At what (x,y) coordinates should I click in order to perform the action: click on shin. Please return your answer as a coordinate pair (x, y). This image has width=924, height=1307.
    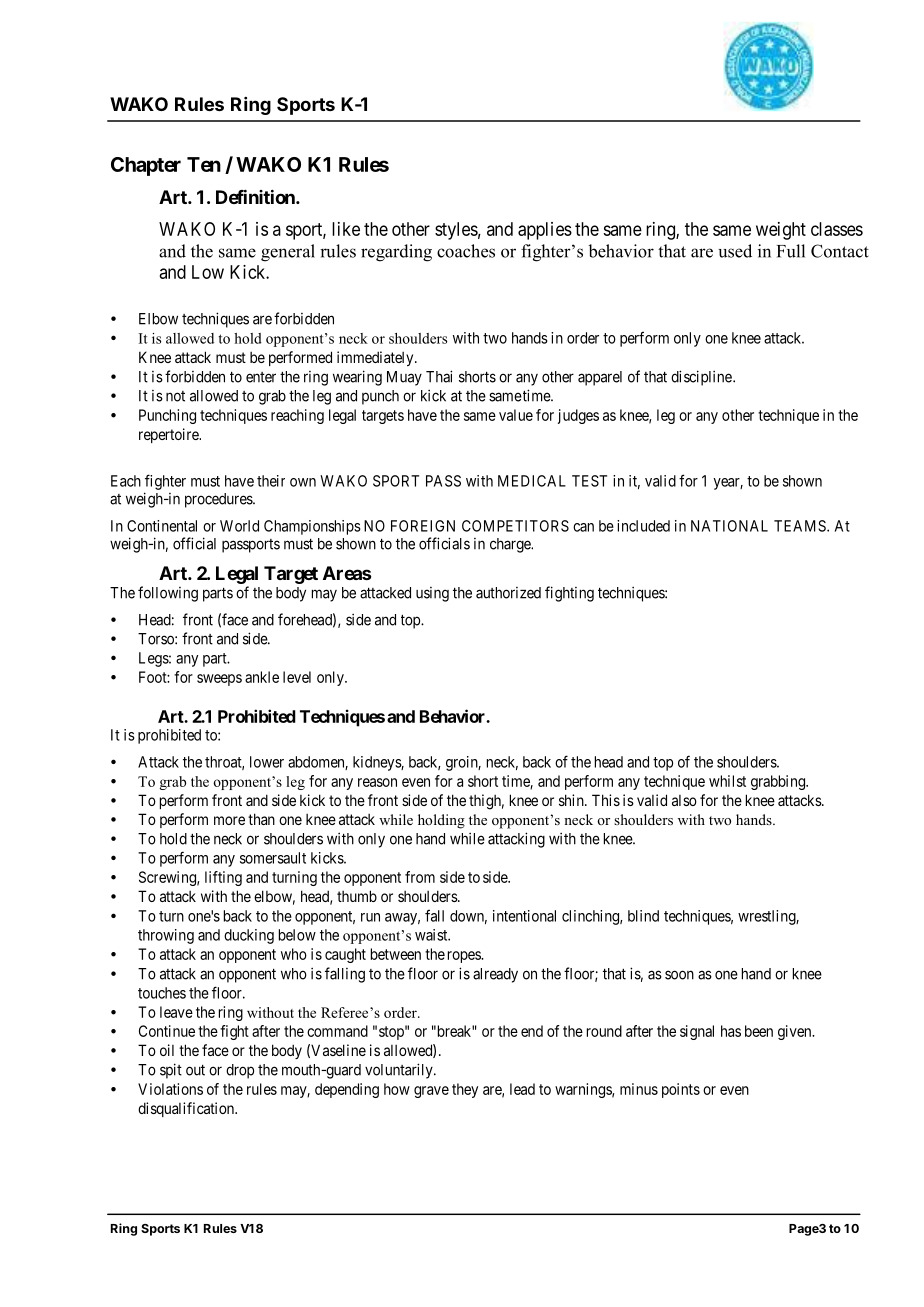
    Looking at the image, I should click on (572, 800).
